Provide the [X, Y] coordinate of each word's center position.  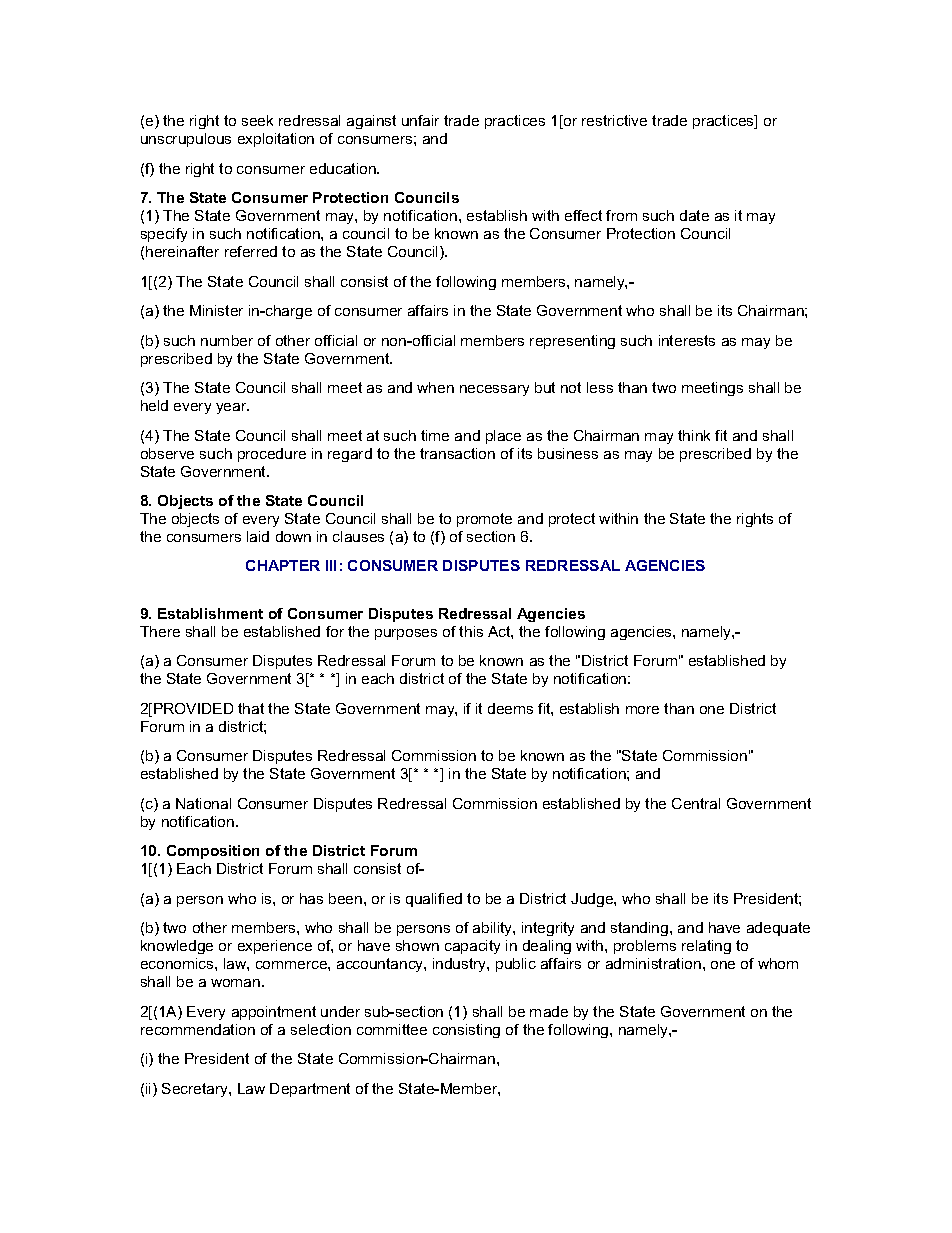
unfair [420, 120]
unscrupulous [186, 140]
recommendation [198, 1029]
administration [653, 963]
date [694, 215]
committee [392, 1029]
